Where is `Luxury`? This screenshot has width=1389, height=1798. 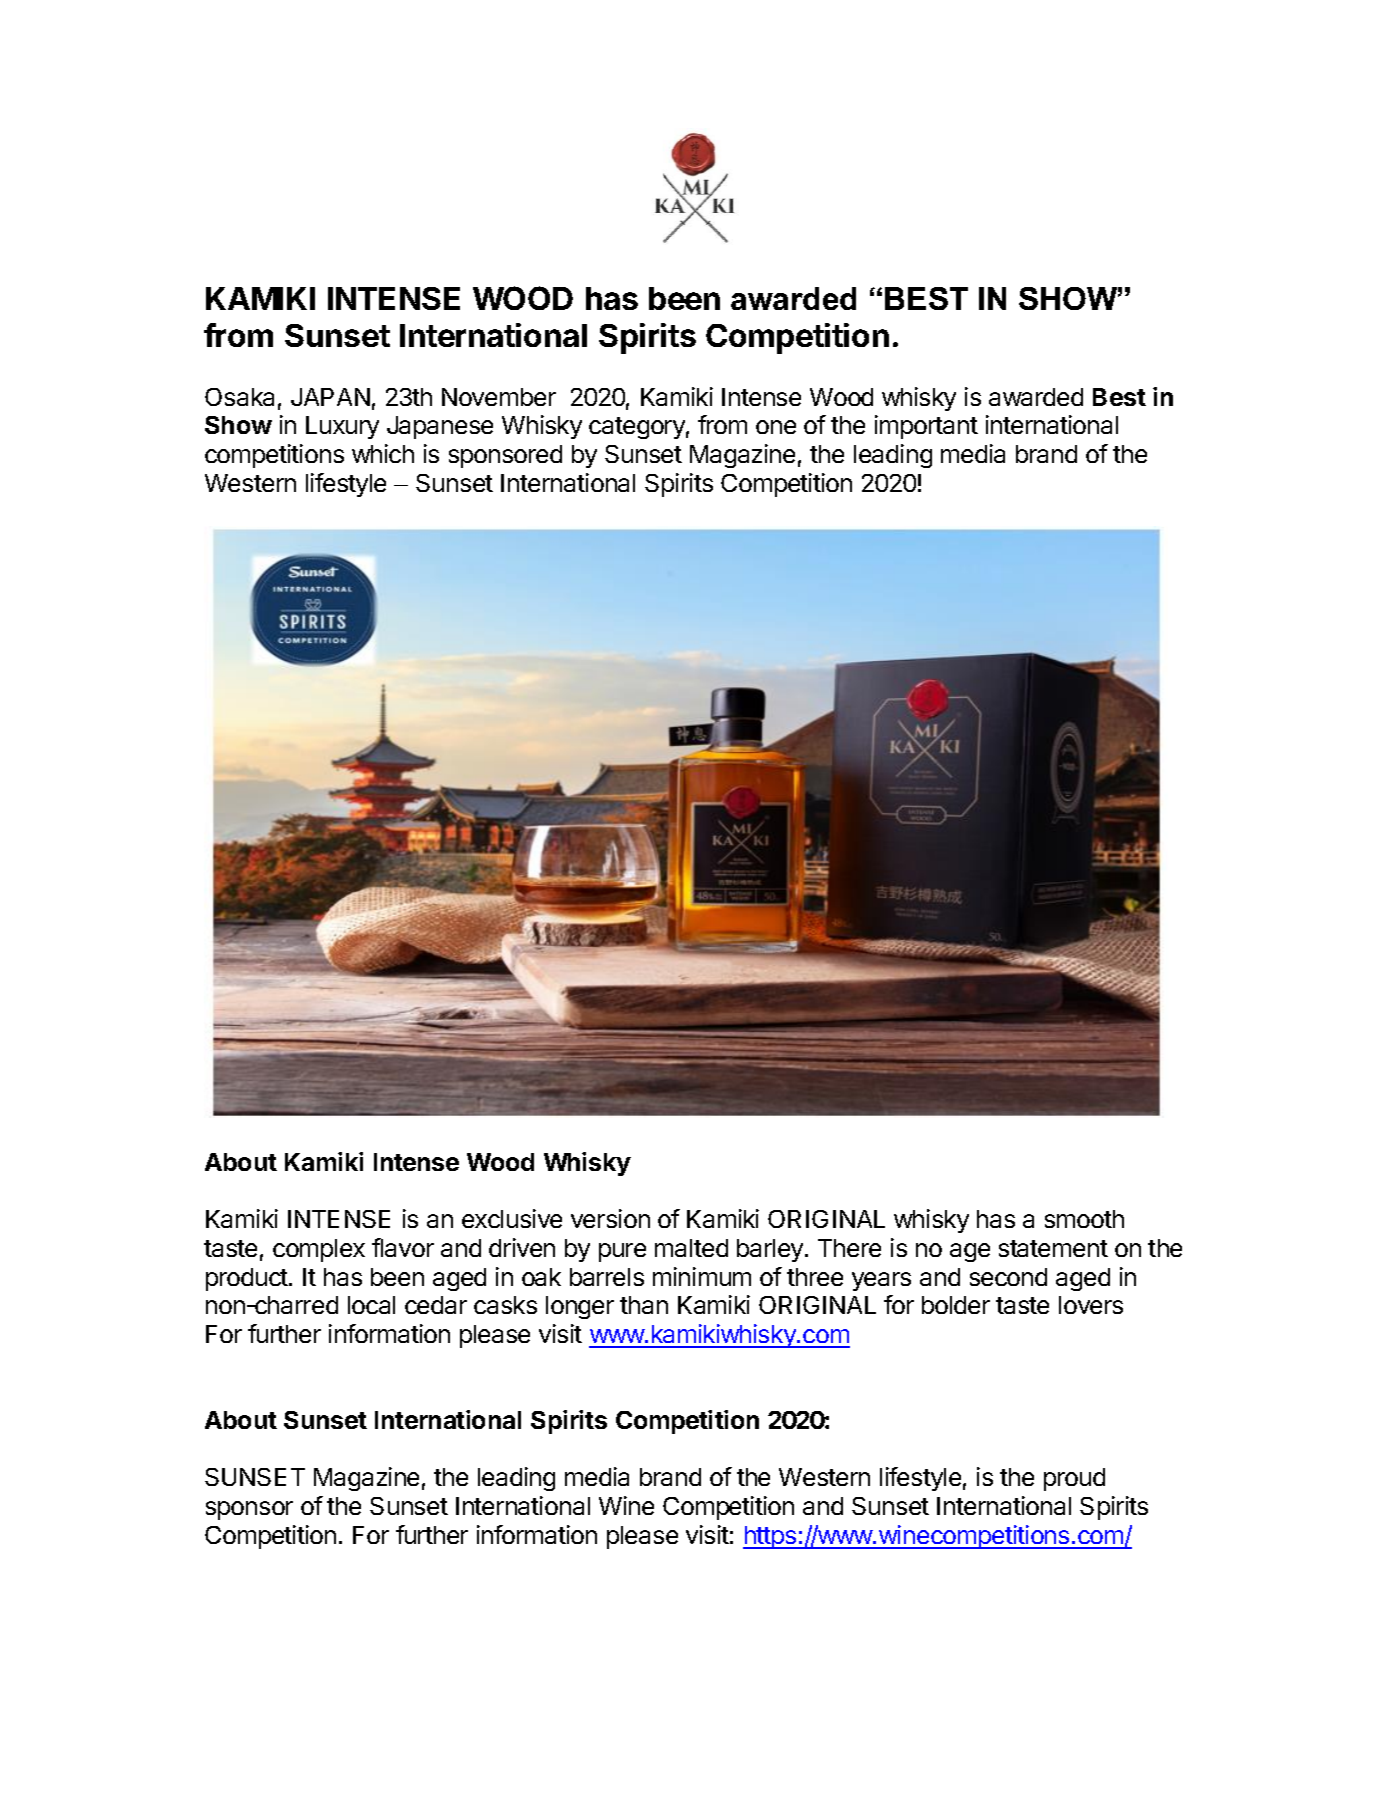
Luxury is located at coordinates (342, 427).
